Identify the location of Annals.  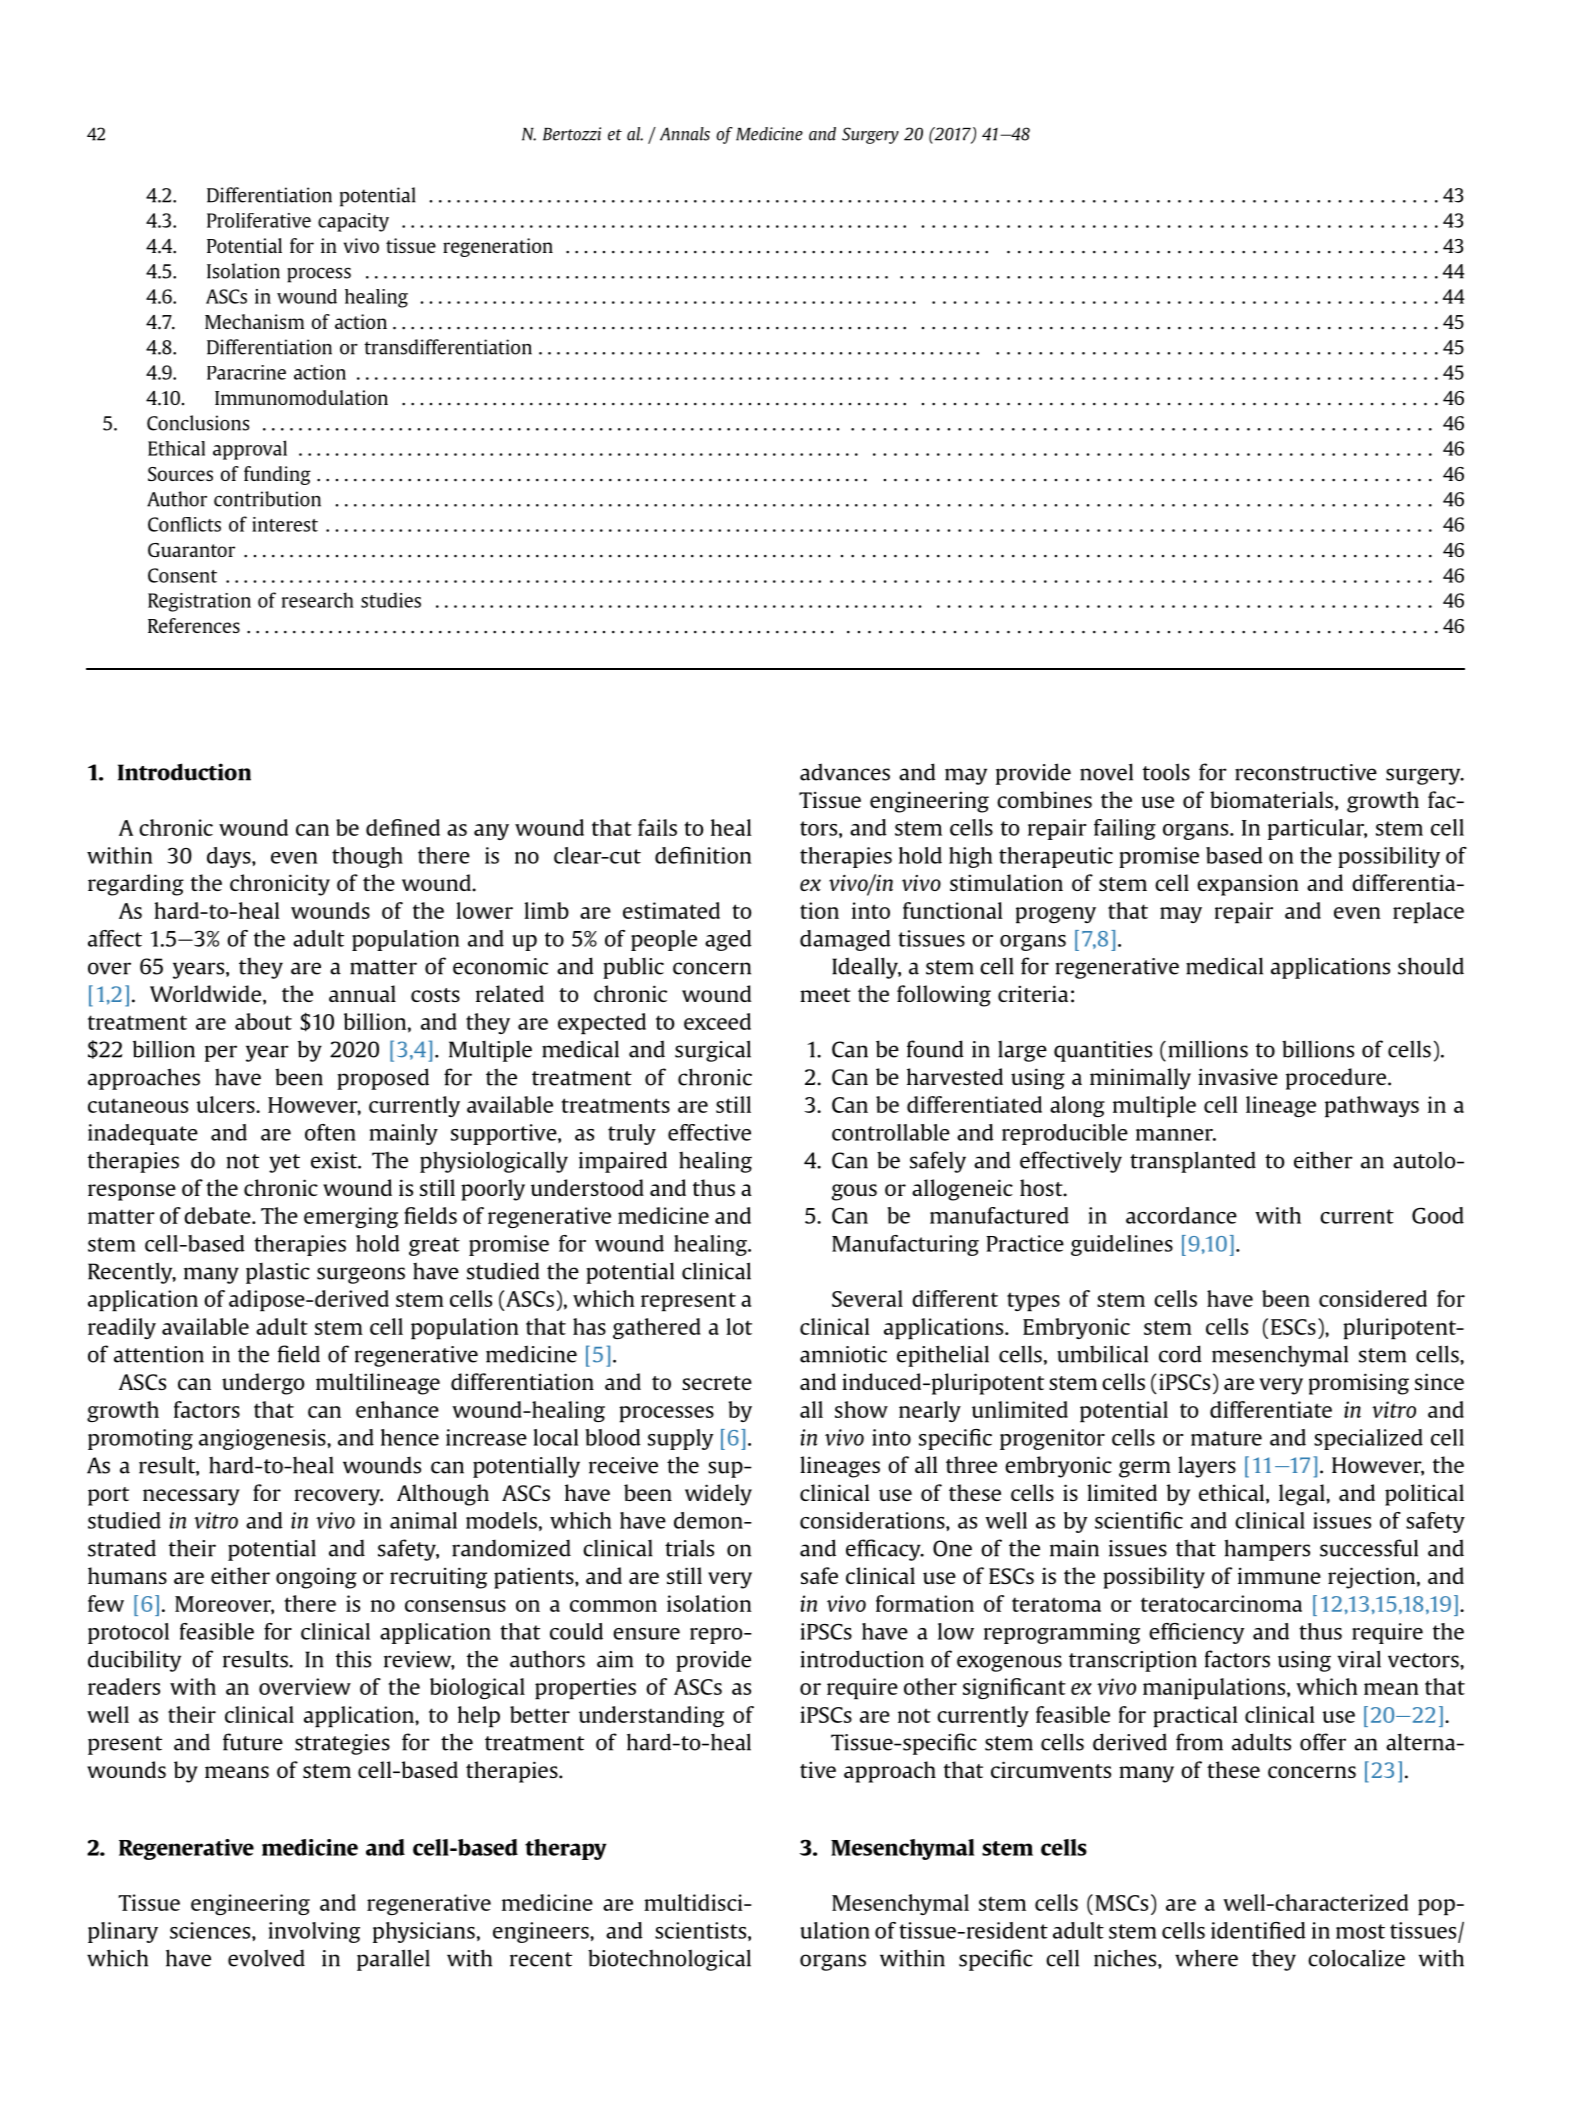
(685, 134).
